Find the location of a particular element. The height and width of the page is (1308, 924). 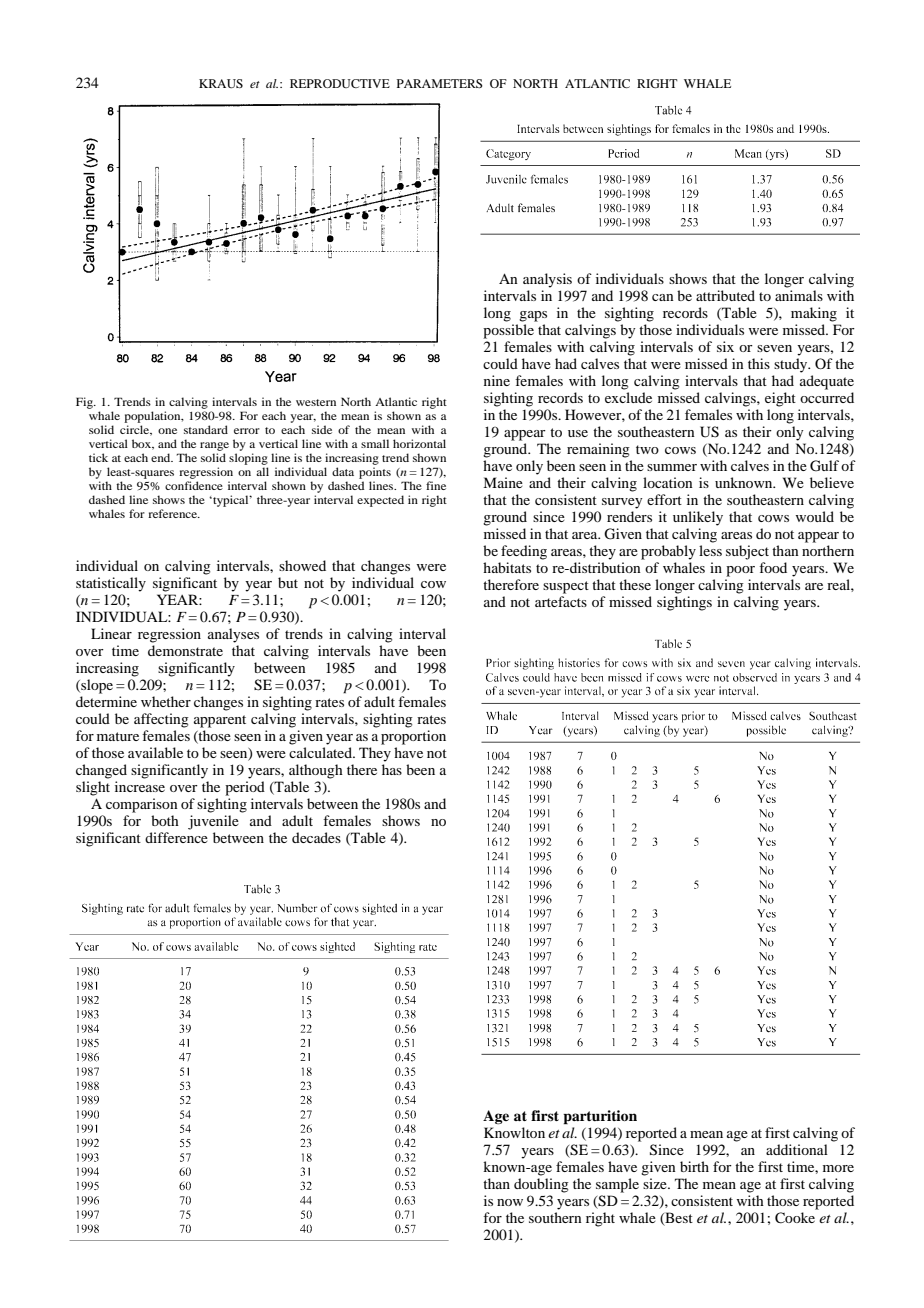

KRAUS is located at coordinates (221, 83).
